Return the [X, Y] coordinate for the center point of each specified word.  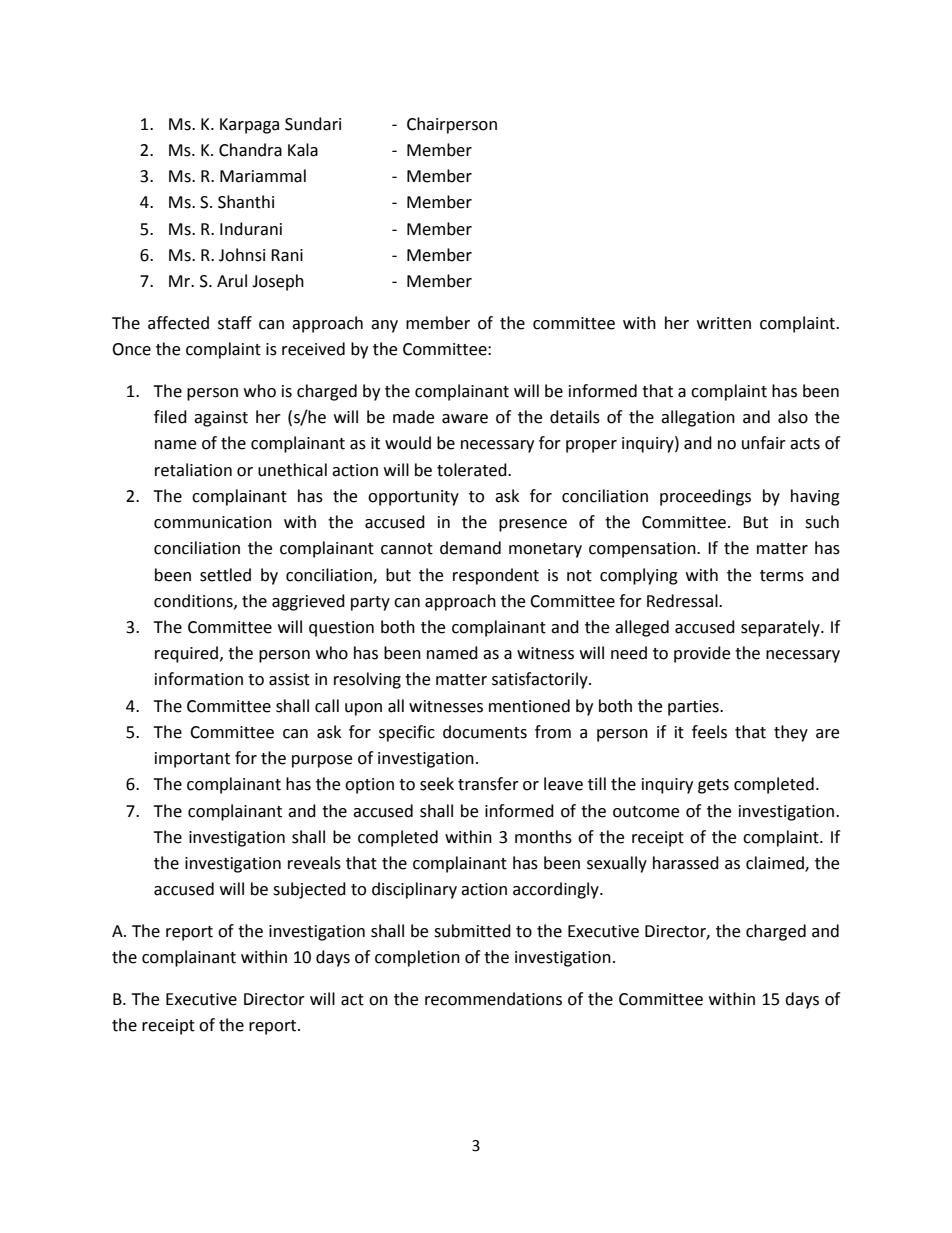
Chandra [250, 150]
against [221, 419]
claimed [776, 864]
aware [465, 419]
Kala [303, 150]
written [724, 323]
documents [485, 732]
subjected [309, 890]
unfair [764, 443]
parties [694, 708]
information [199, 679]
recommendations [493, 999]
